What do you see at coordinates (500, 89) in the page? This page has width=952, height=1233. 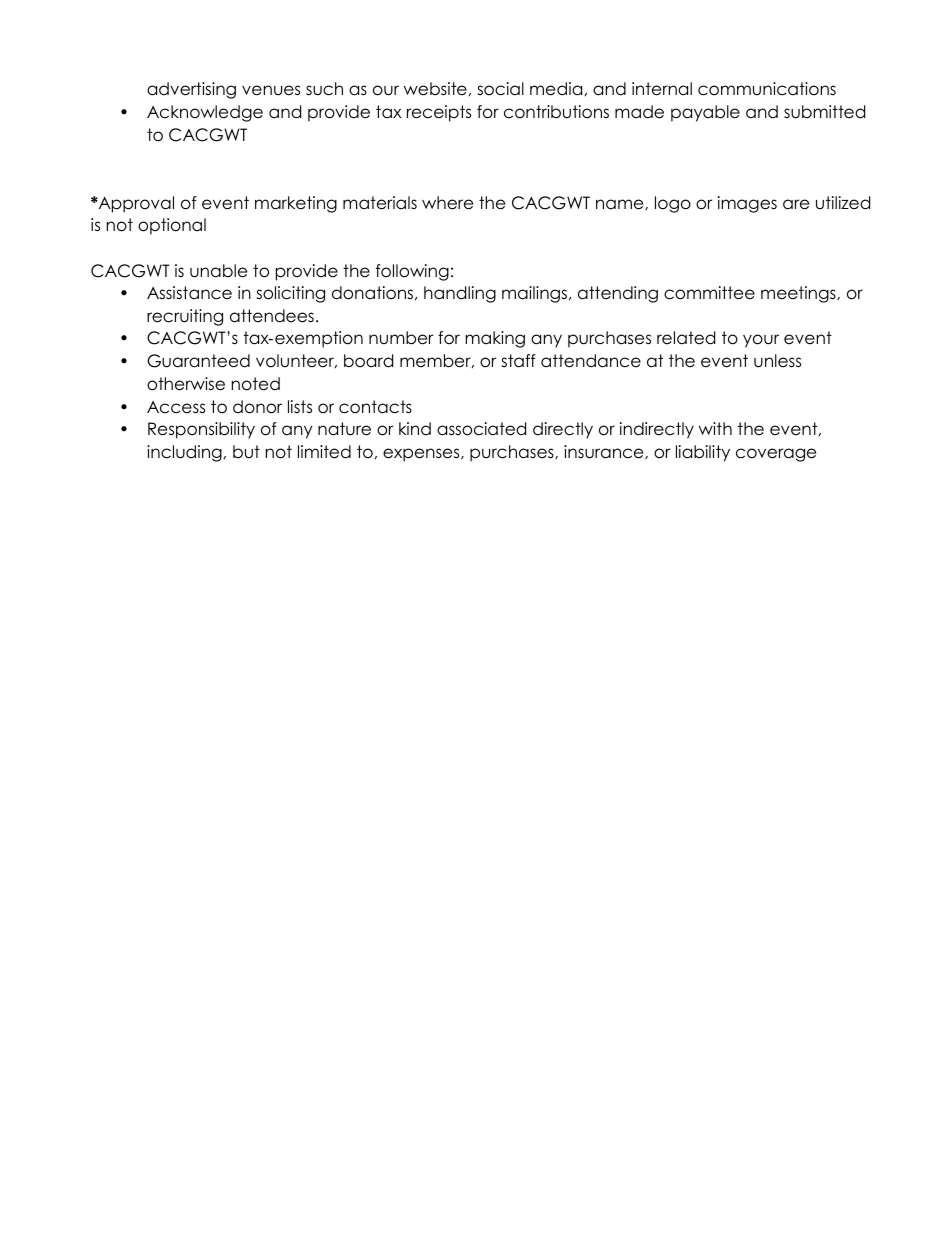 I see `social` at bounding box center [500, 89].
